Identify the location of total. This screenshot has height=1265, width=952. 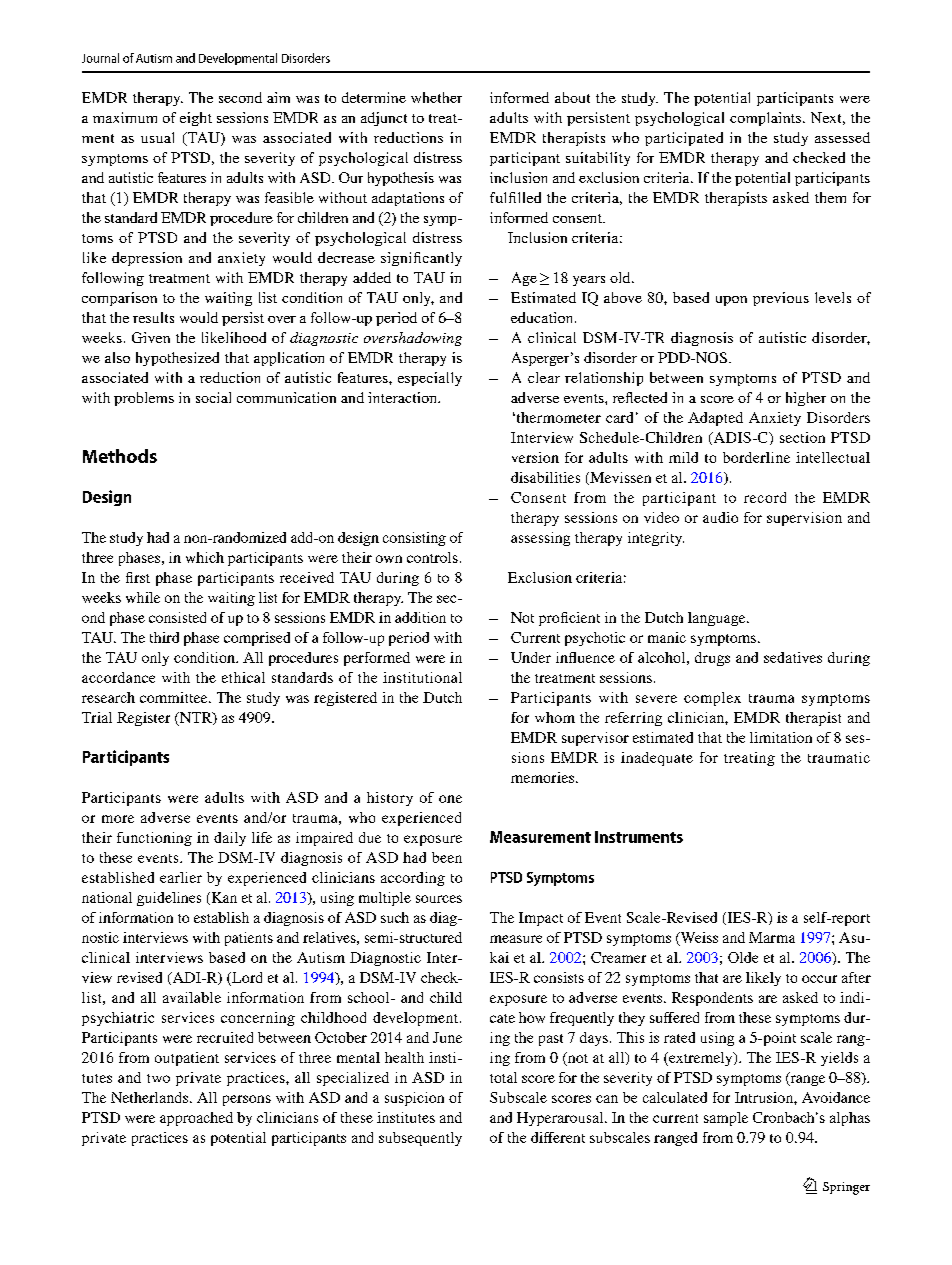
(503, 1077).
